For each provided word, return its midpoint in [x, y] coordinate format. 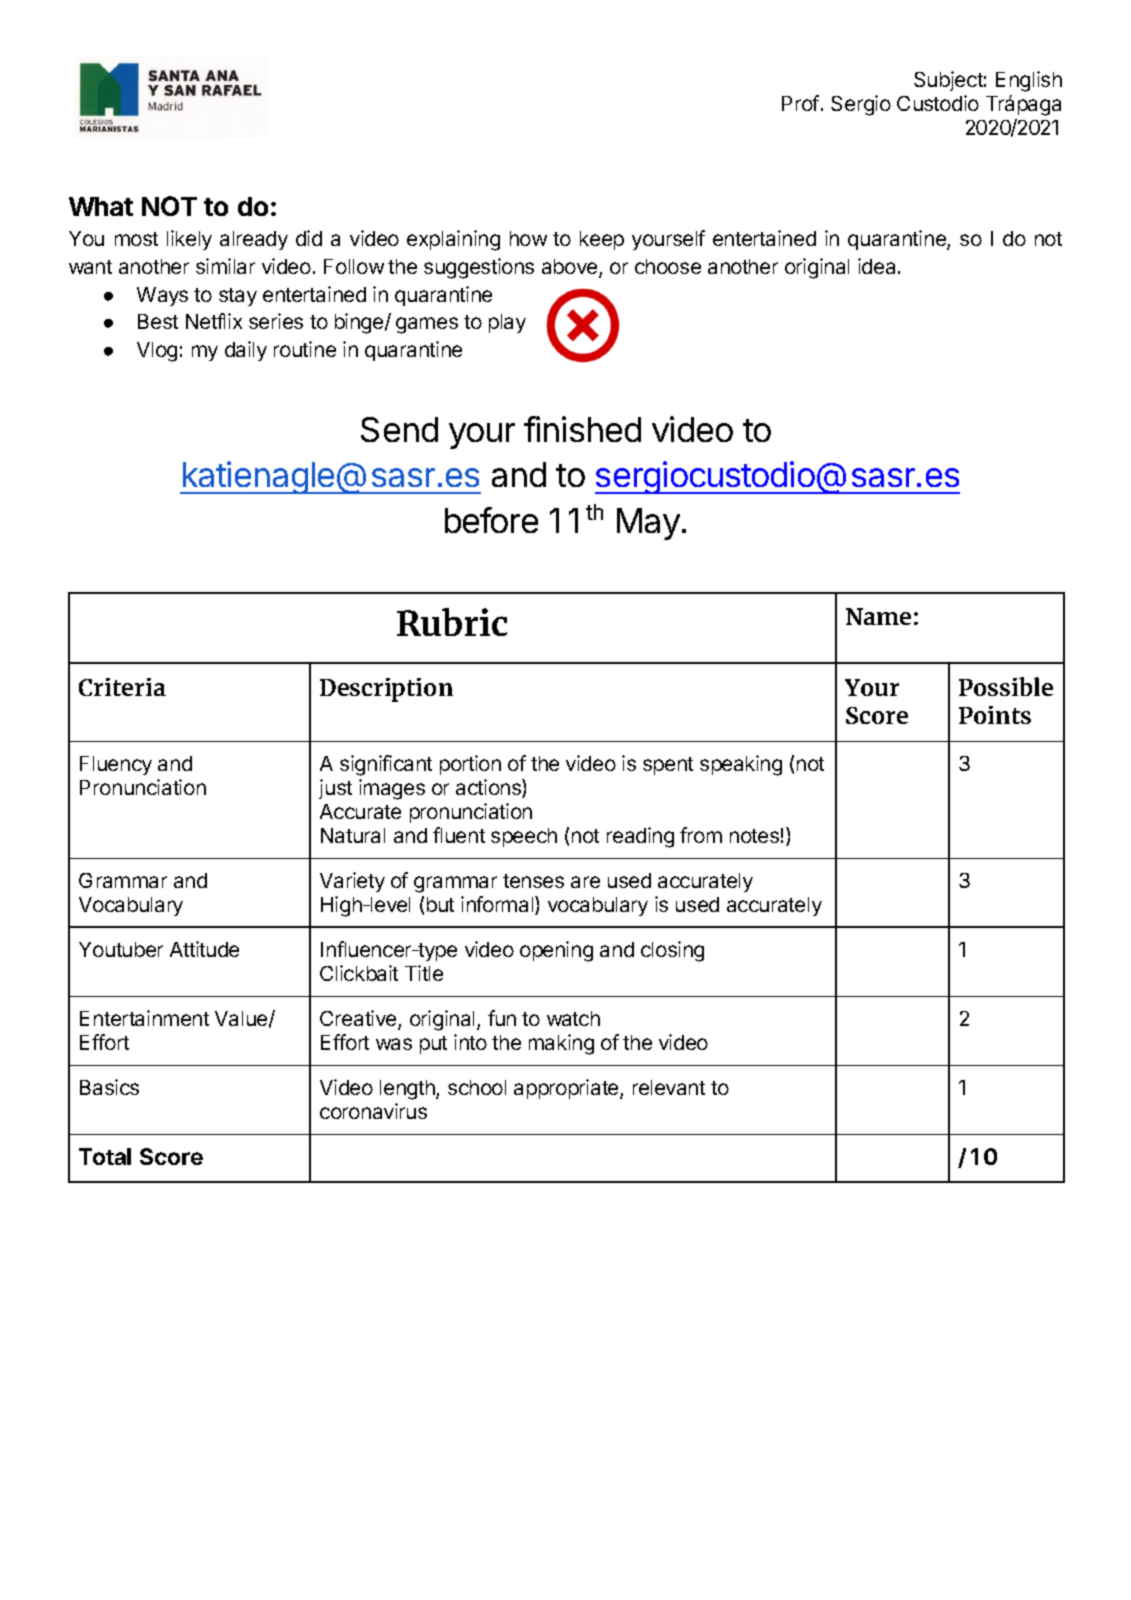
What [101, 206]
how [528, 238]
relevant [669, 1087]
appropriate [567, 1089]
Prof [800, 103]
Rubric [452, 622]
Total [105, 1156]
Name [878, 616]
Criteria [122, 687]
